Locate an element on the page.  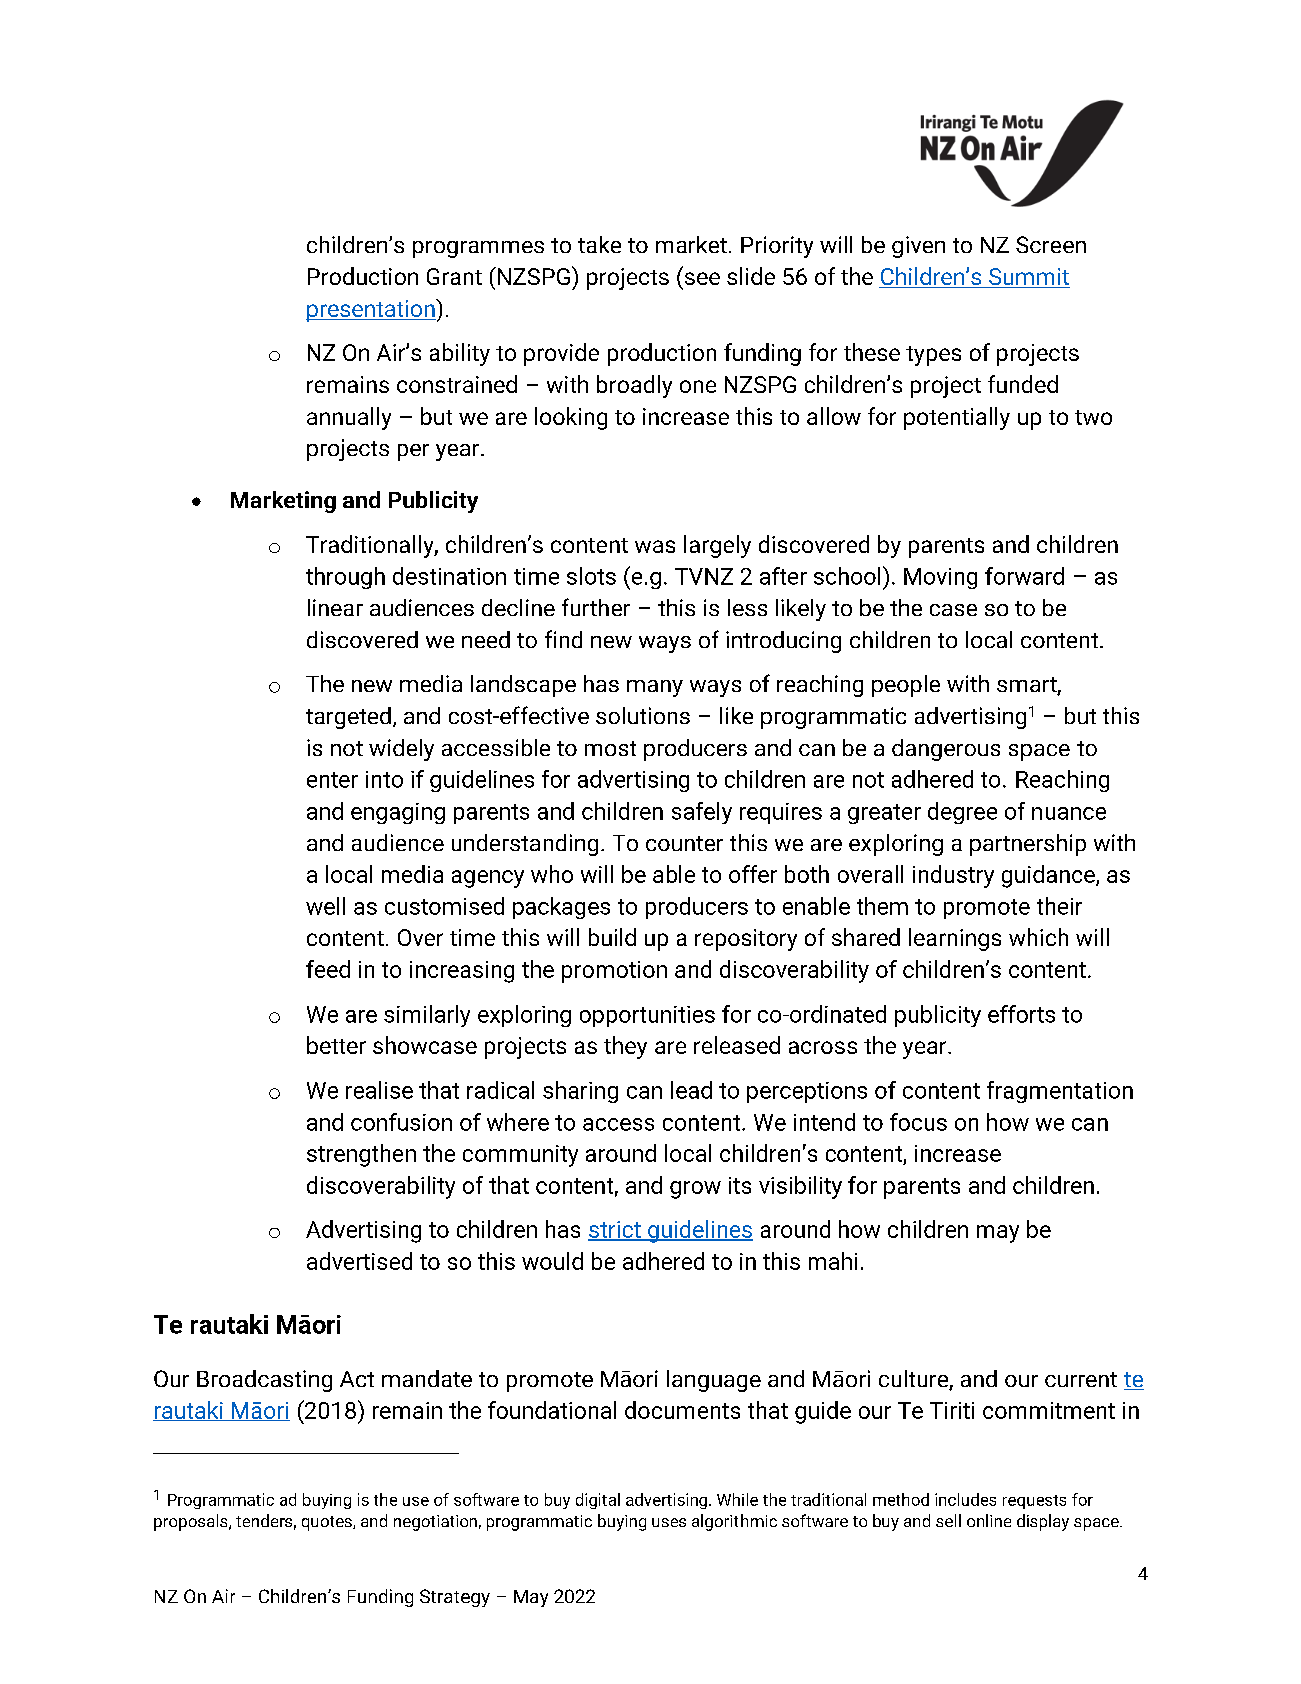
see is located at coordinates (702, 278).
